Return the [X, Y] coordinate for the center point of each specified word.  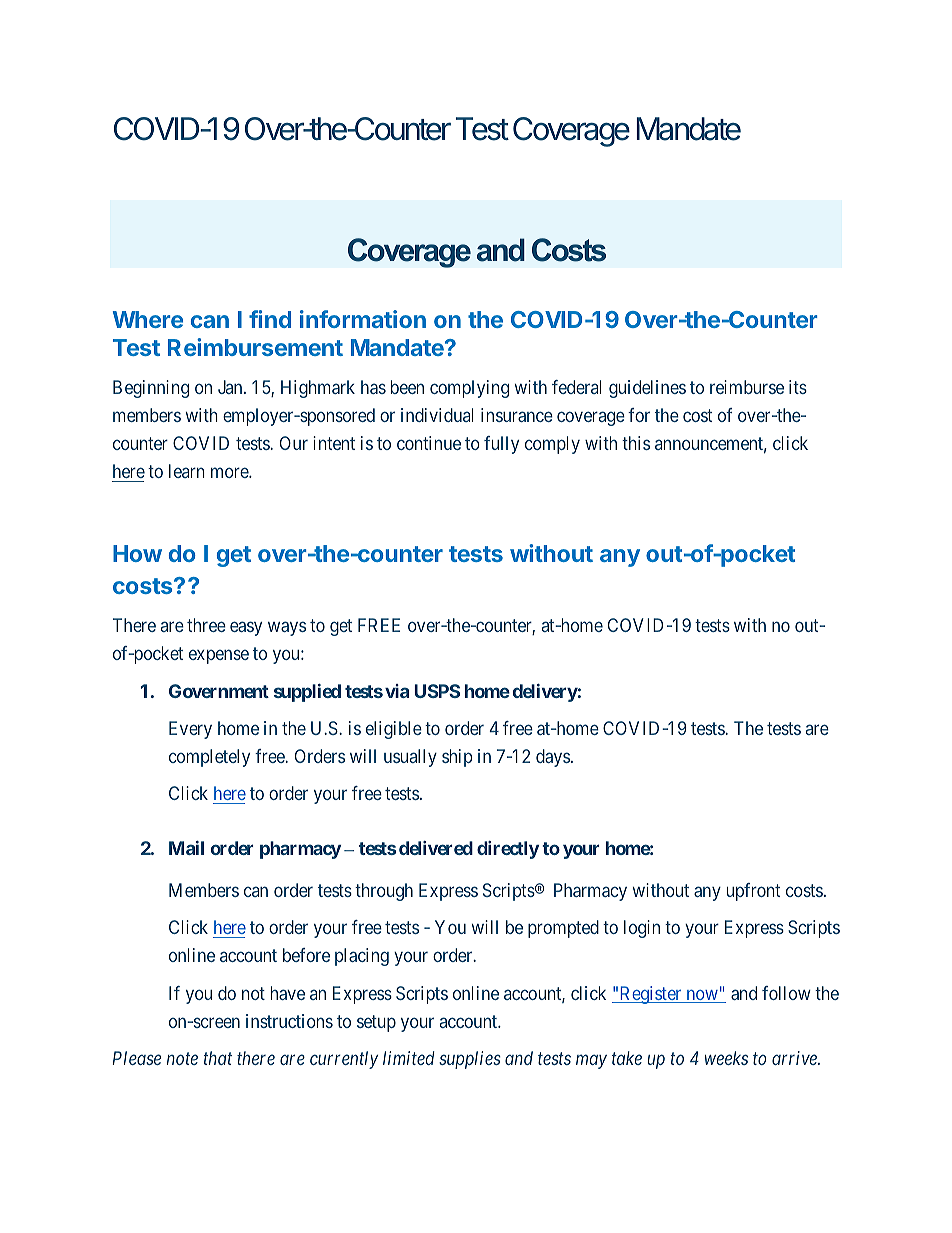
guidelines [647, 389]
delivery [545, 693]
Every [190, 730]
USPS [437, 691]
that [217, 1058]
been [407, 387]
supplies [470, 1060]
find [270, 319]
